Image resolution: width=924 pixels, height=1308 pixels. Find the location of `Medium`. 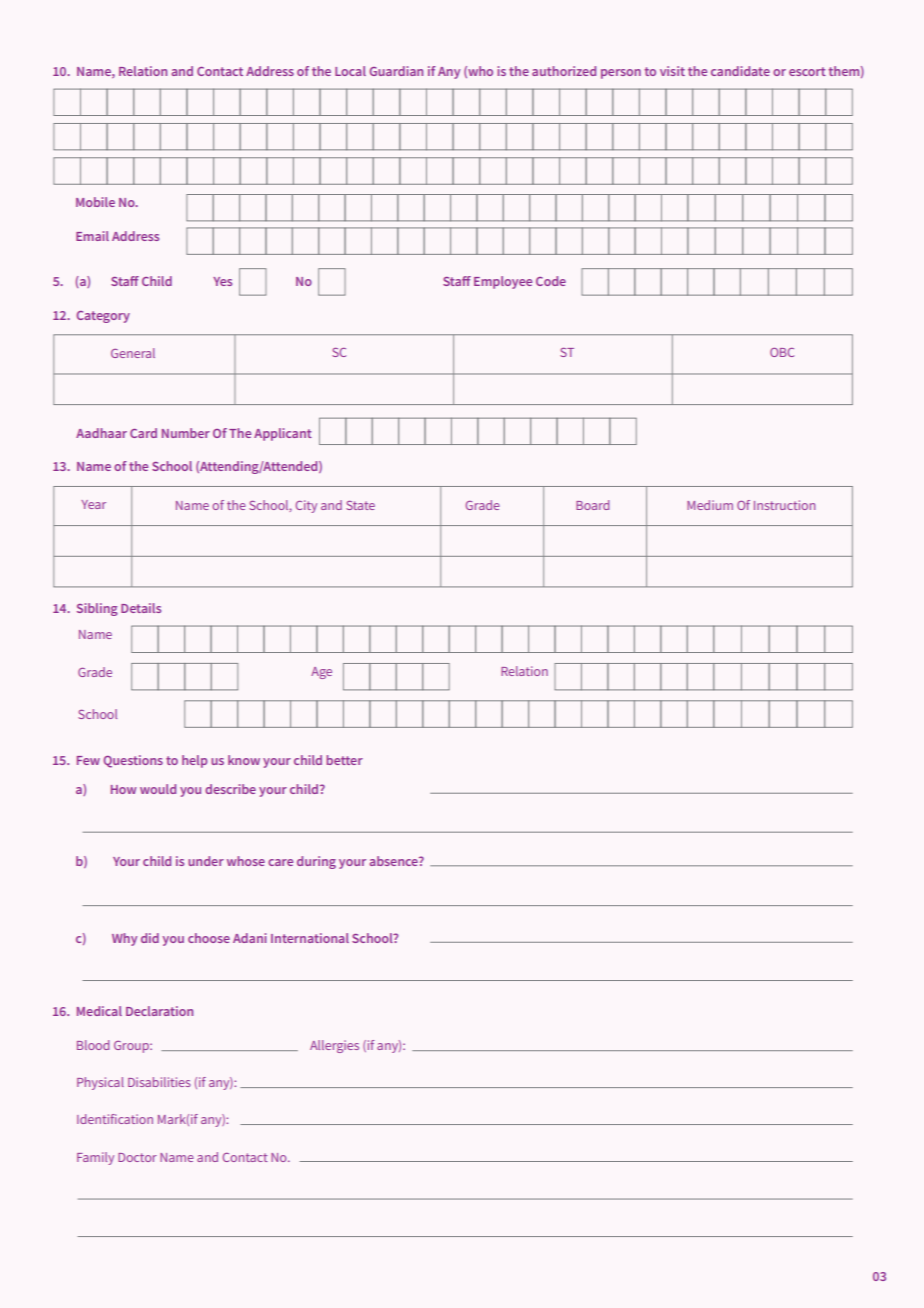

Medium is located at coordinates (710, 505).
